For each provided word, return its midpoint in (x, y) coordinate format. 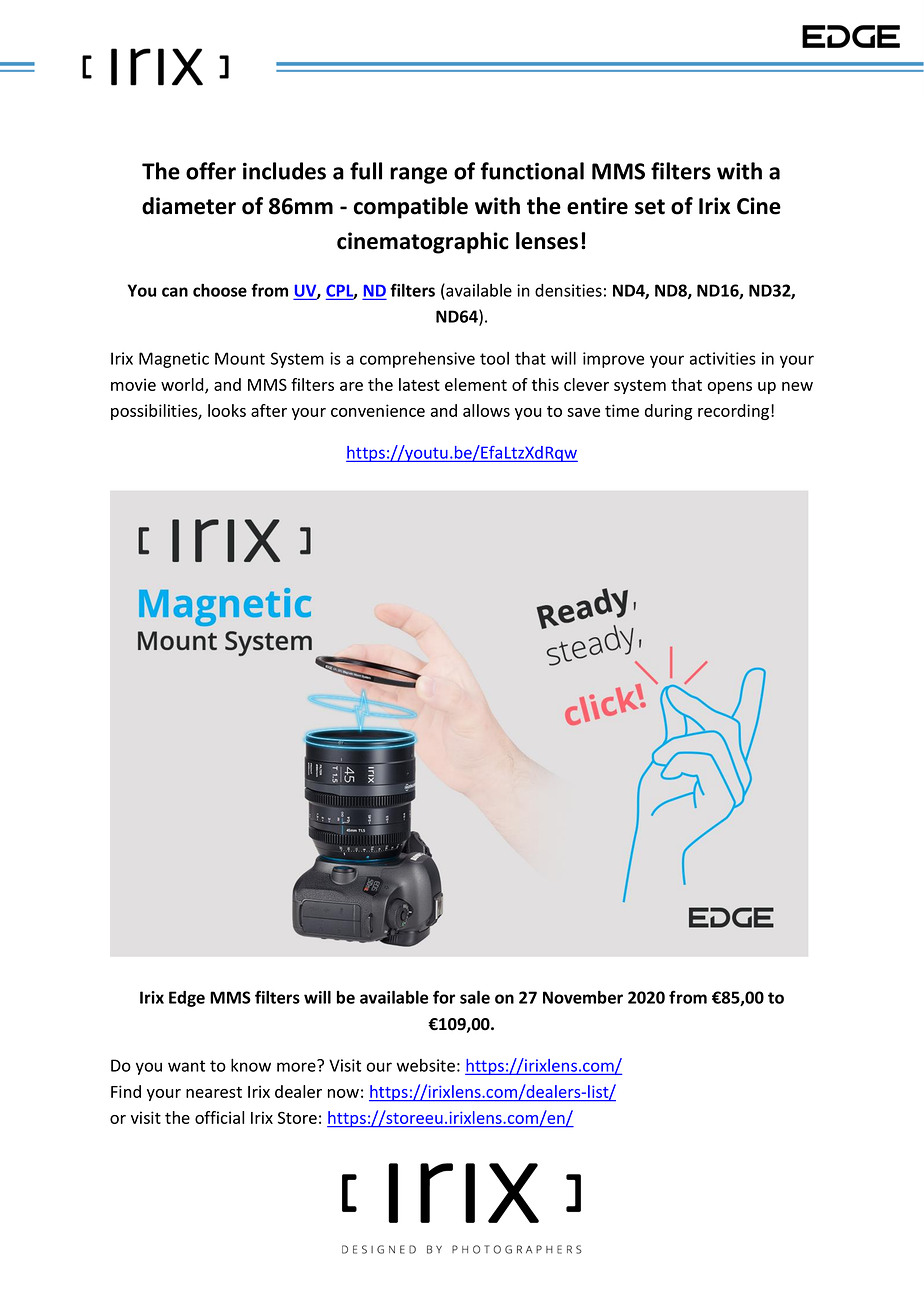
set (650, 207)
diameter (189, 206)
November (583, 997)
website (426, 1065)
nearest (214, 1092)
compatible (411, 208)
